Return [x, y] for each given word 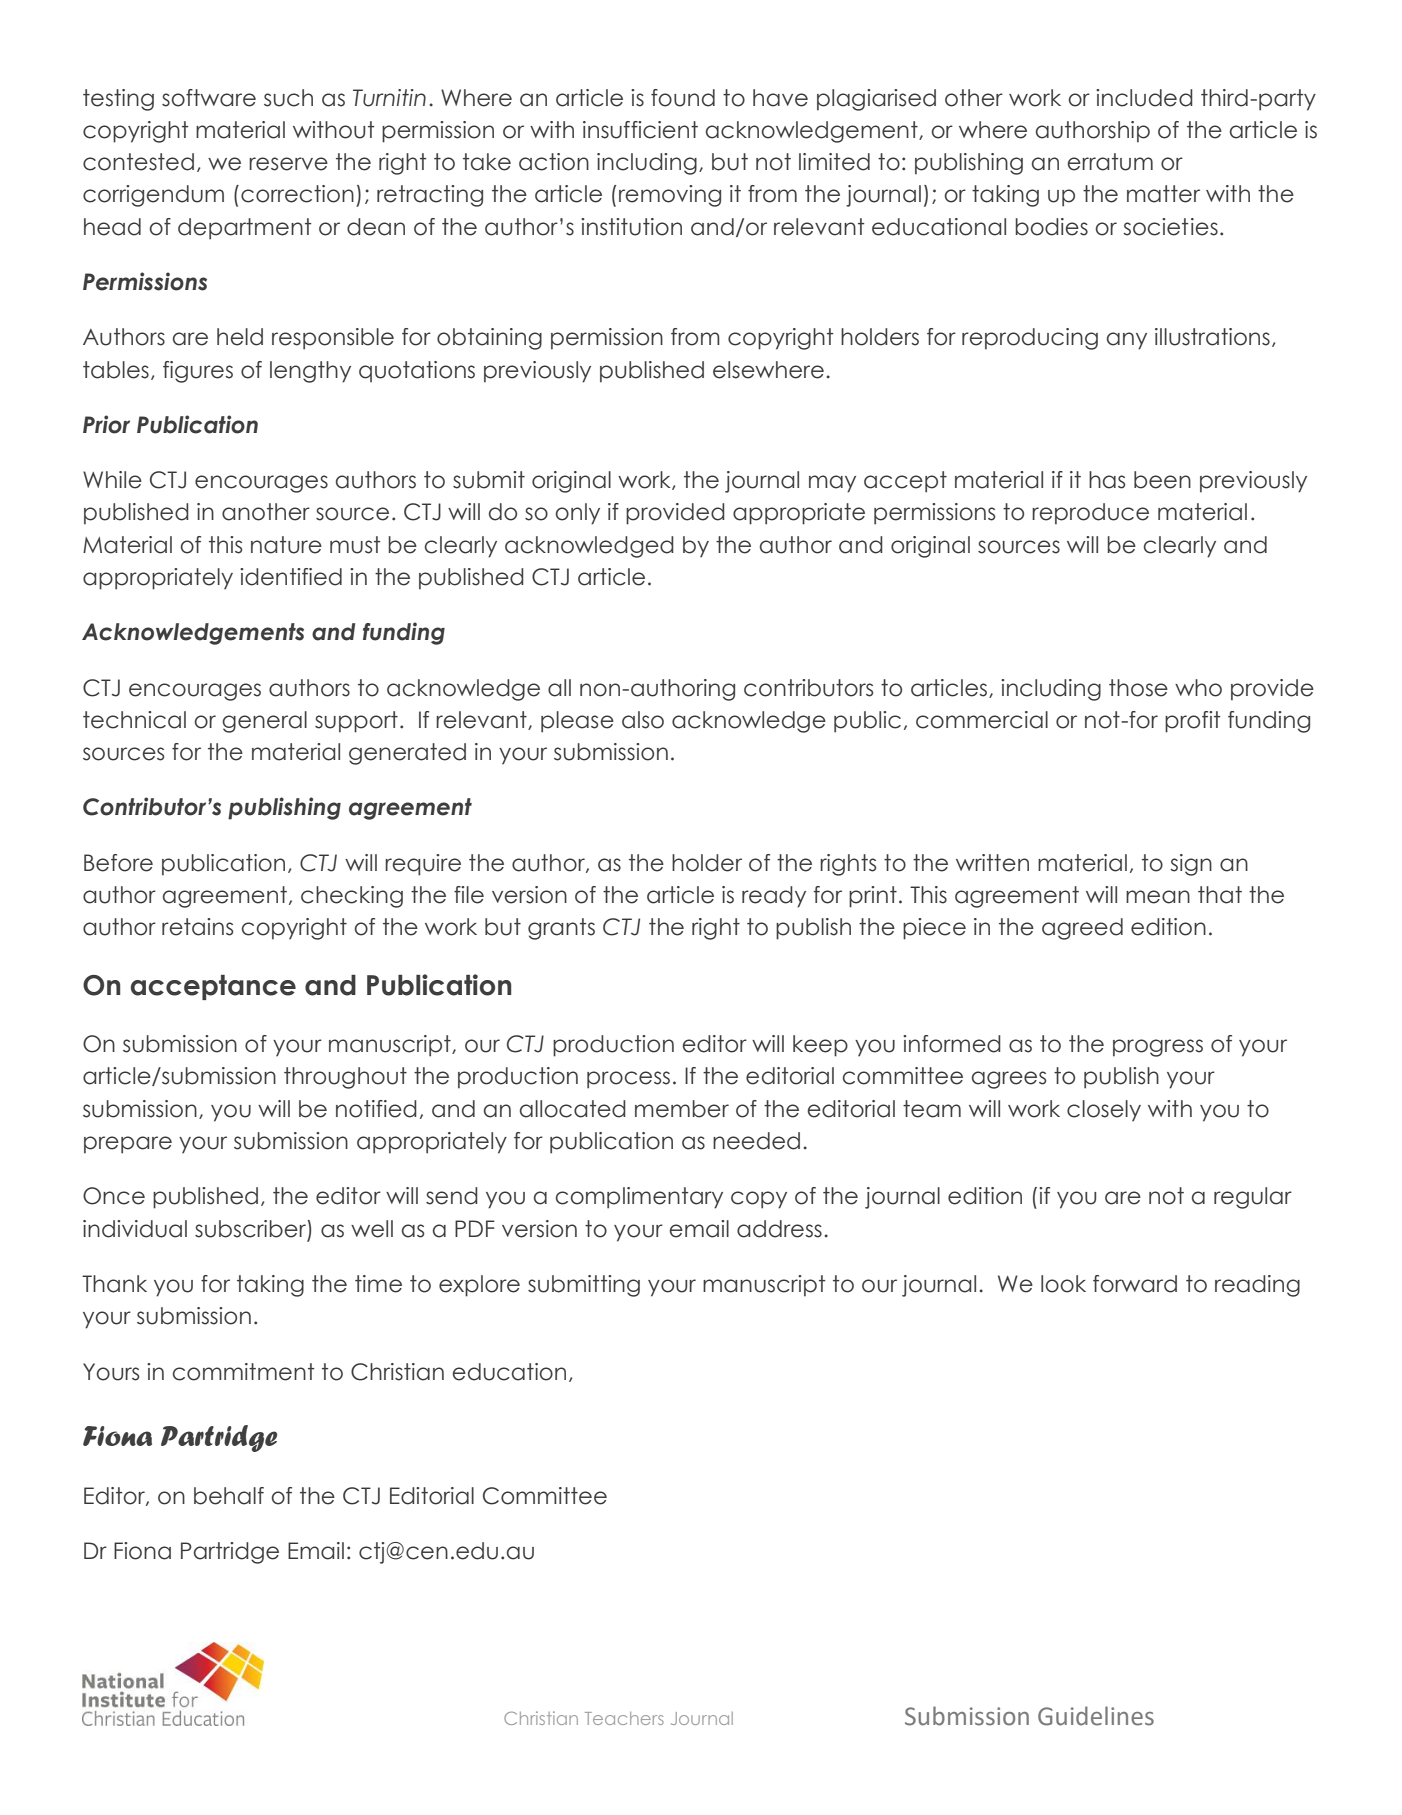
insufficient [640, 130]
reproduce [1090, 514]
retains [197, 927]
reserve [288, 164]
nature [286, 545]
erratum [1110, 162]
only [578, 514]
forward [1135, 1284]
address [779, 1229]
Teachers [624, 1718]
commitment [243, 1372]
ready [774, 897]
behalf [229, 1496]
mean [1158, 897]
